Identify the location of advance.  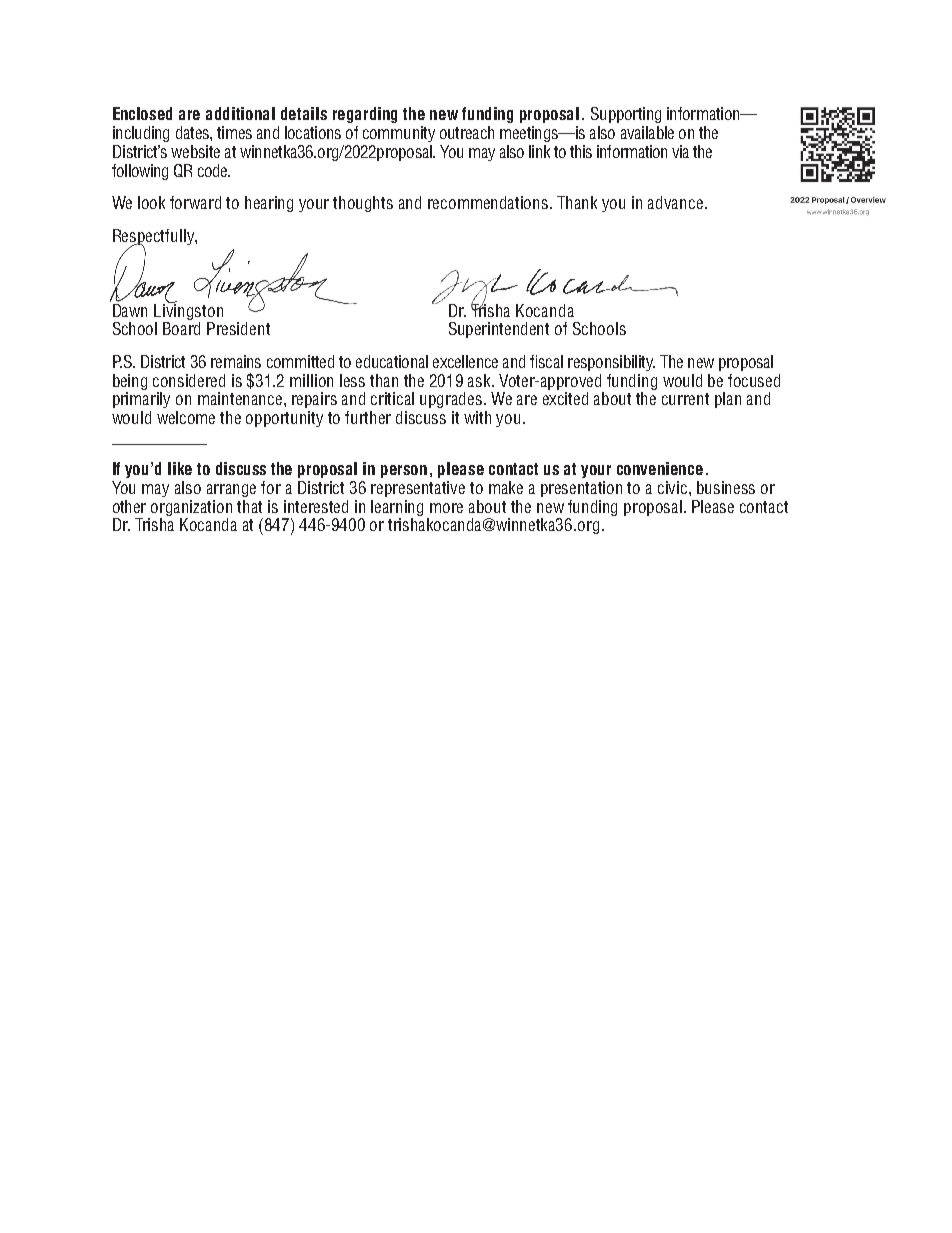
(675, 202).
